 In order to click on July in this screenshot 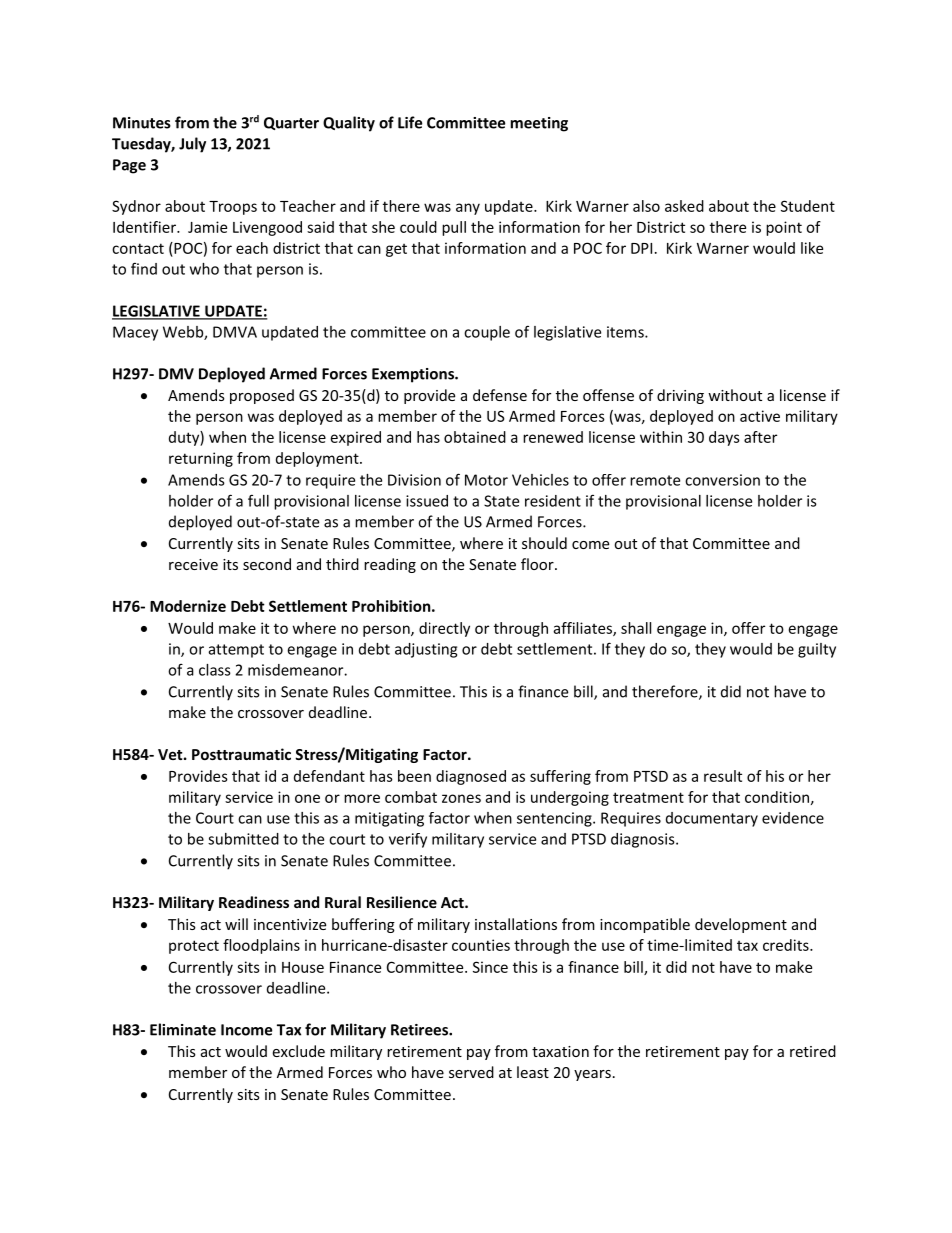, I will do `click(192, 145)`.
